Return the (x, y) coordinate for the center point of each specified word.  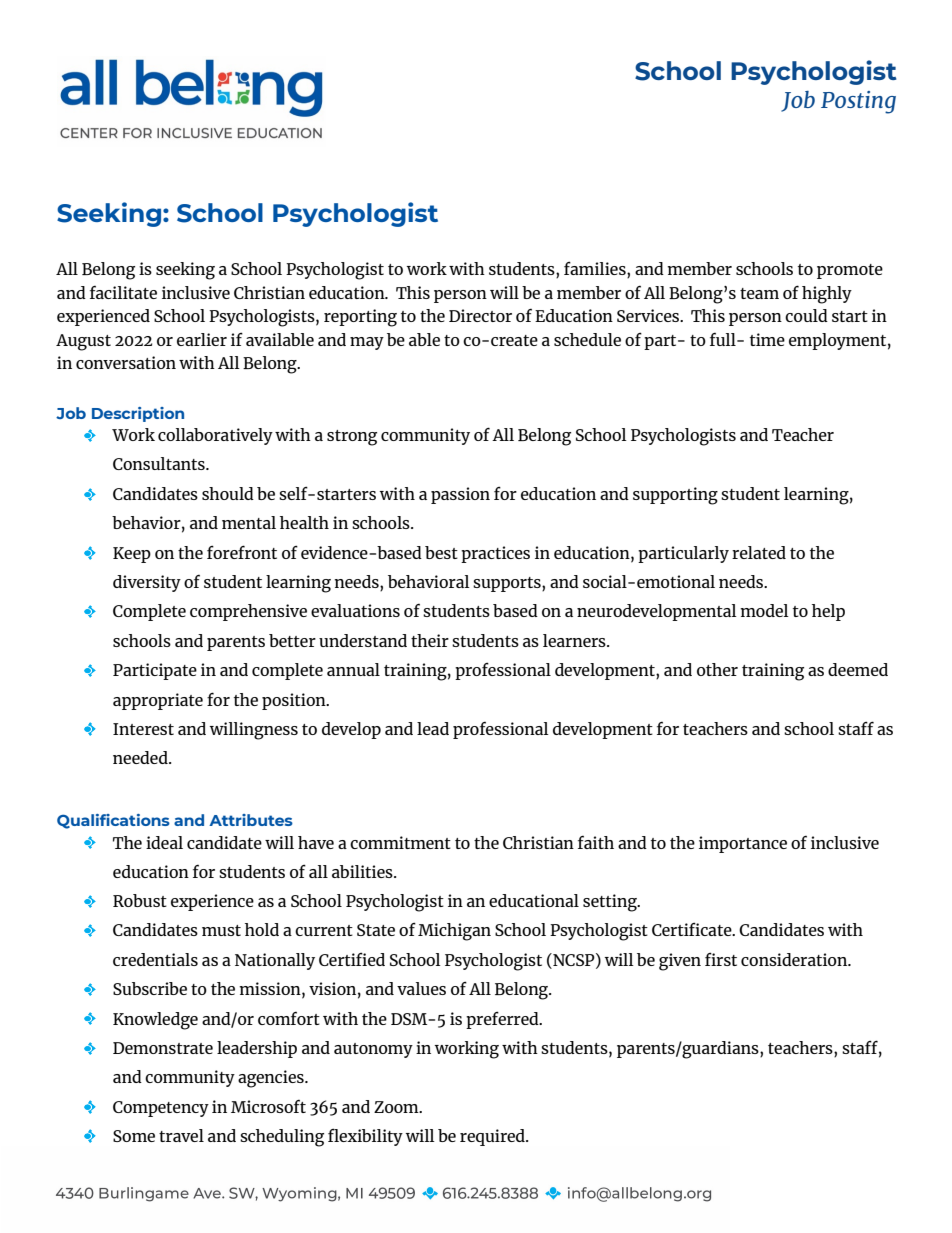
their (430, 640)
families (596, 269)
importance (743, 844)
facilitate (123, 292)
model (764, 610)
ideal (164, 842)
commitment (400, 842)
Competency (161, 1109)
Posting (858, 102)
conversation (126, 362)
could (806, 315)
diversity (147, 583)
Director (480, 315)
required (493, 1137)
